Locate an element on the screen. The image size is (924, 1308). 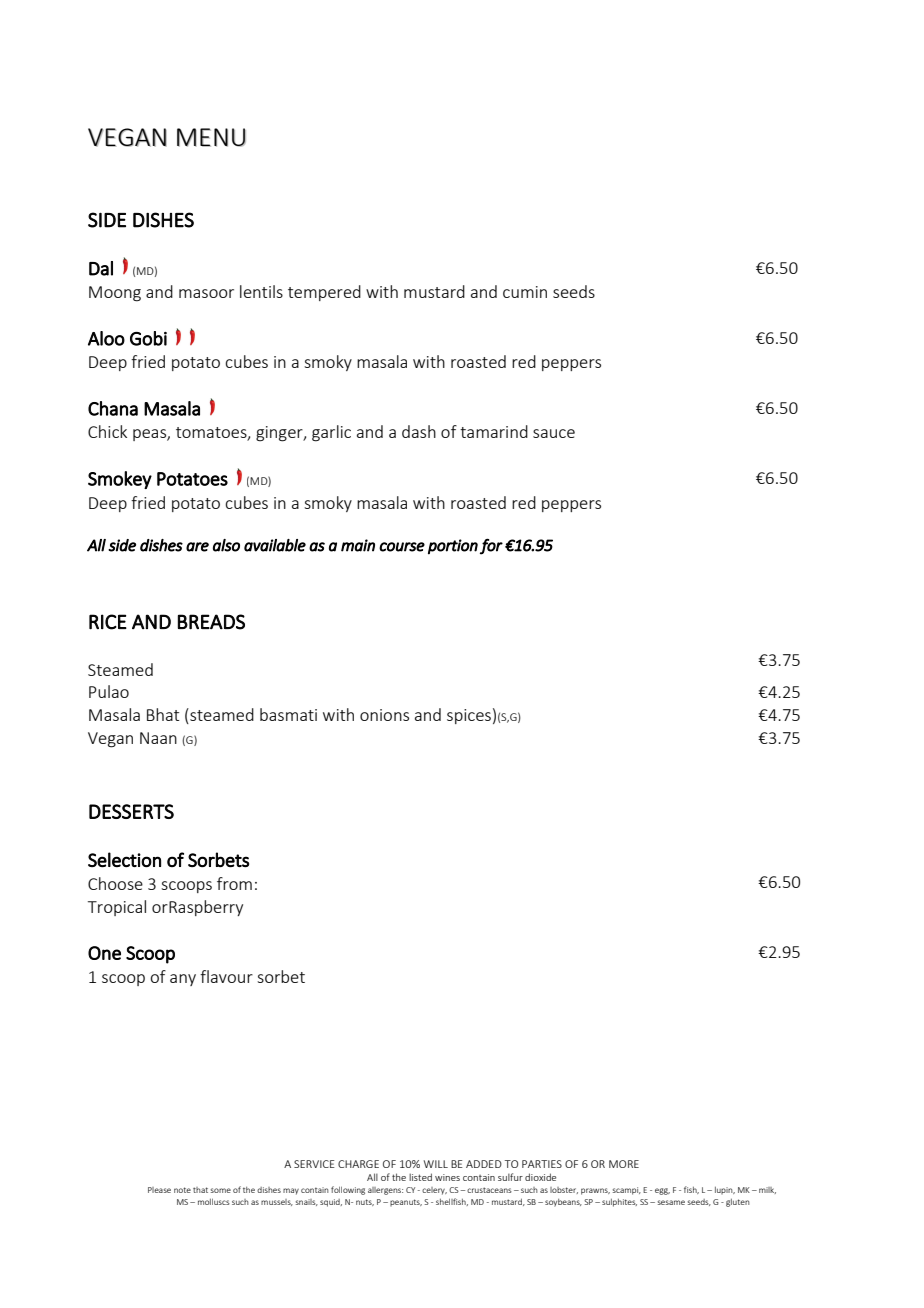
note is located at coordinates (182, 1190).
